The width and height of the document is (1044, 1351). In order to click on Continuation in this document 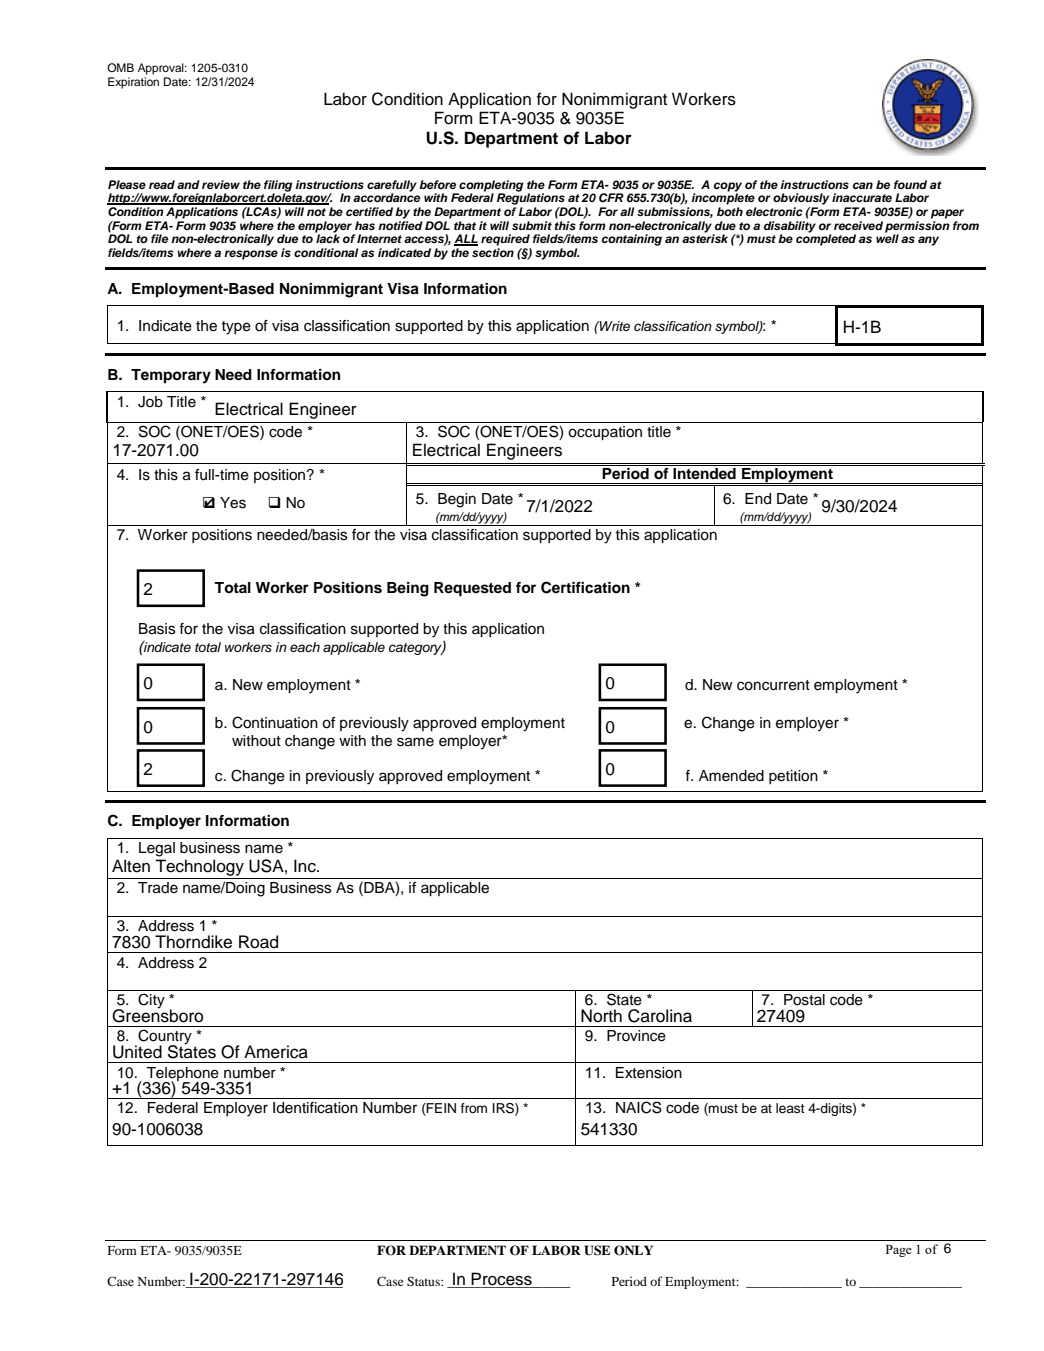, I will do `click(275, 722)`.
